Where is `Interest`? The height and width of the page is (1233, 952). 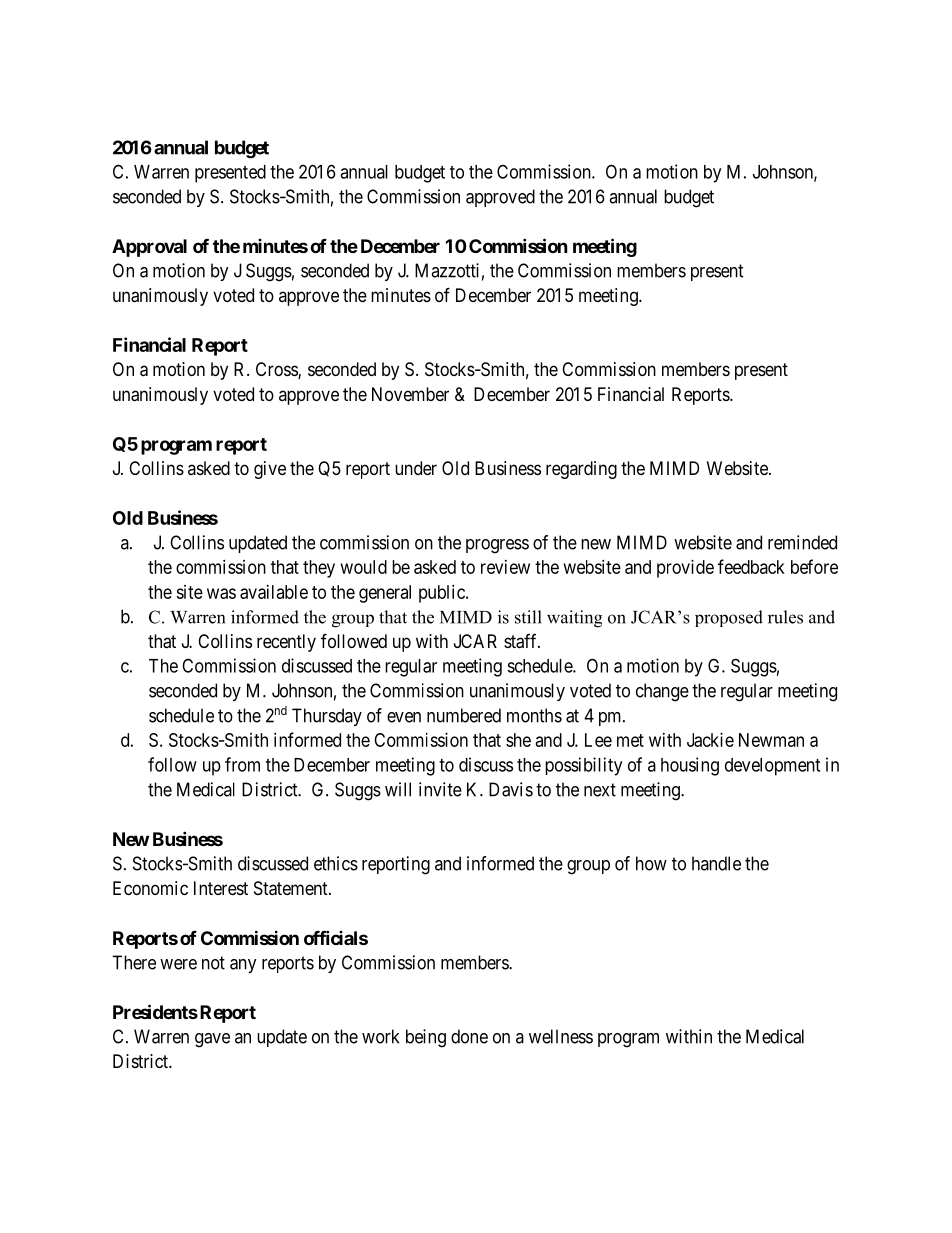
Interest is located at coordinates (221, 888).
